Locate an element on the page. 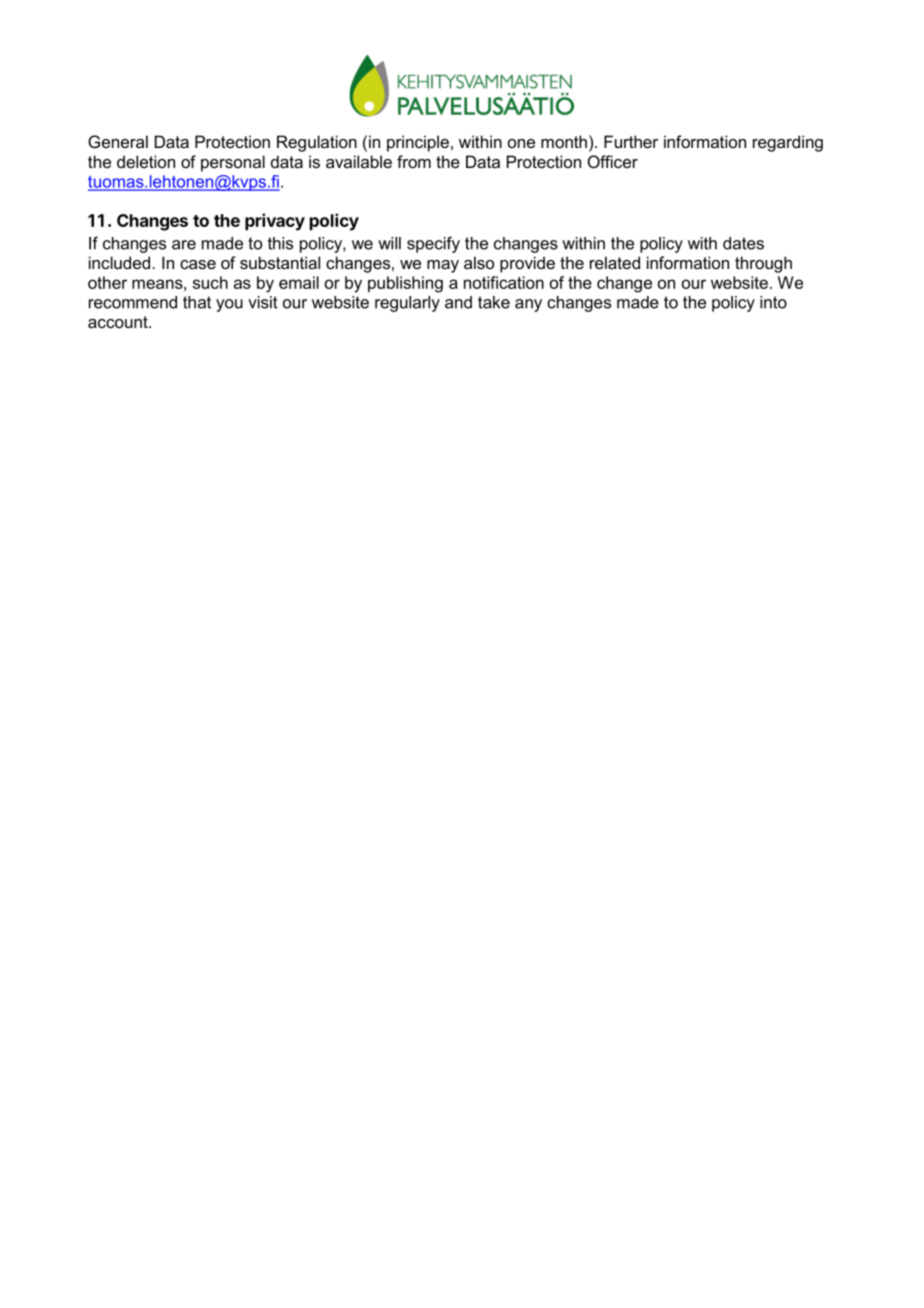  through is located at coordinates (763, 264).
